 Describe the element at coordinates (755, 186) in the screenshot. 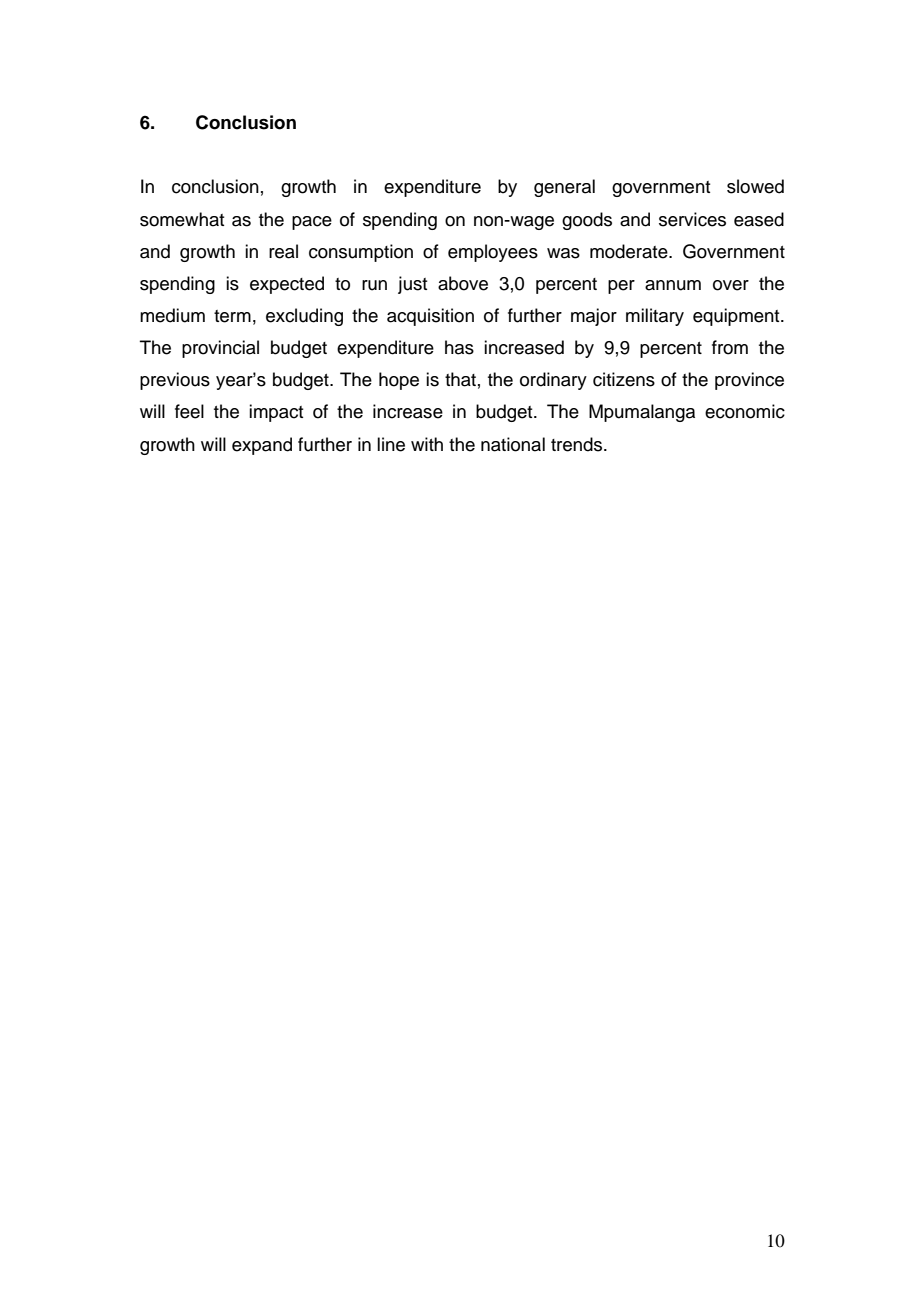

I see `slowed` at that location.
